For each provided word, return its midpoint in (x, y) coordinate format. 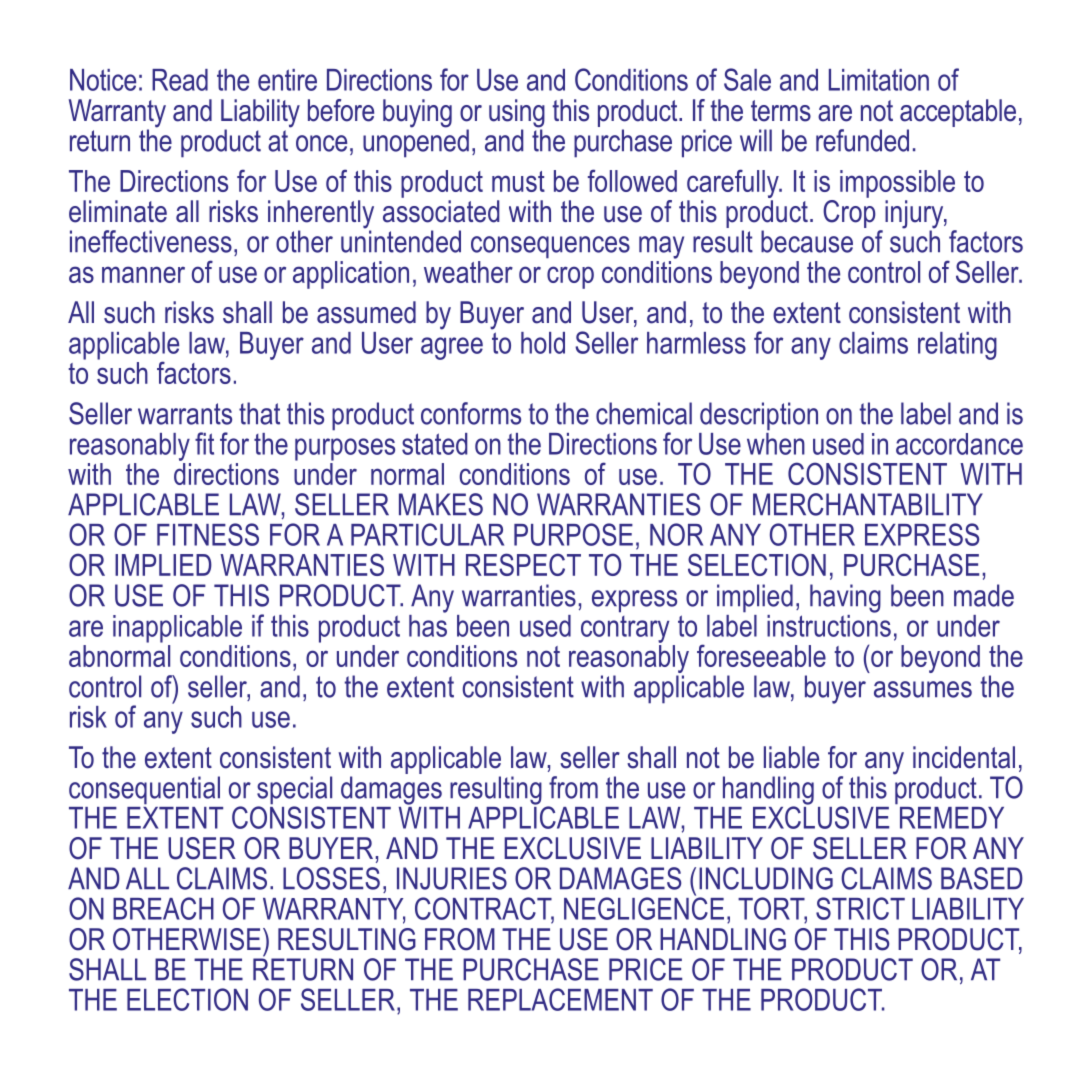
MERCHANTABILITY (868, 504)
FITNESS (208, 534)
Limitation (879, 80)
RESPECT (523, 564)
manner (143, 274)
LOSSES (331, 878)
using (517, 114)
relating (957, 346)
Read (180, 80)
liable (791, 757)
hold (543, 343)
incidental (964, 757)
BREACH (163, 908)
